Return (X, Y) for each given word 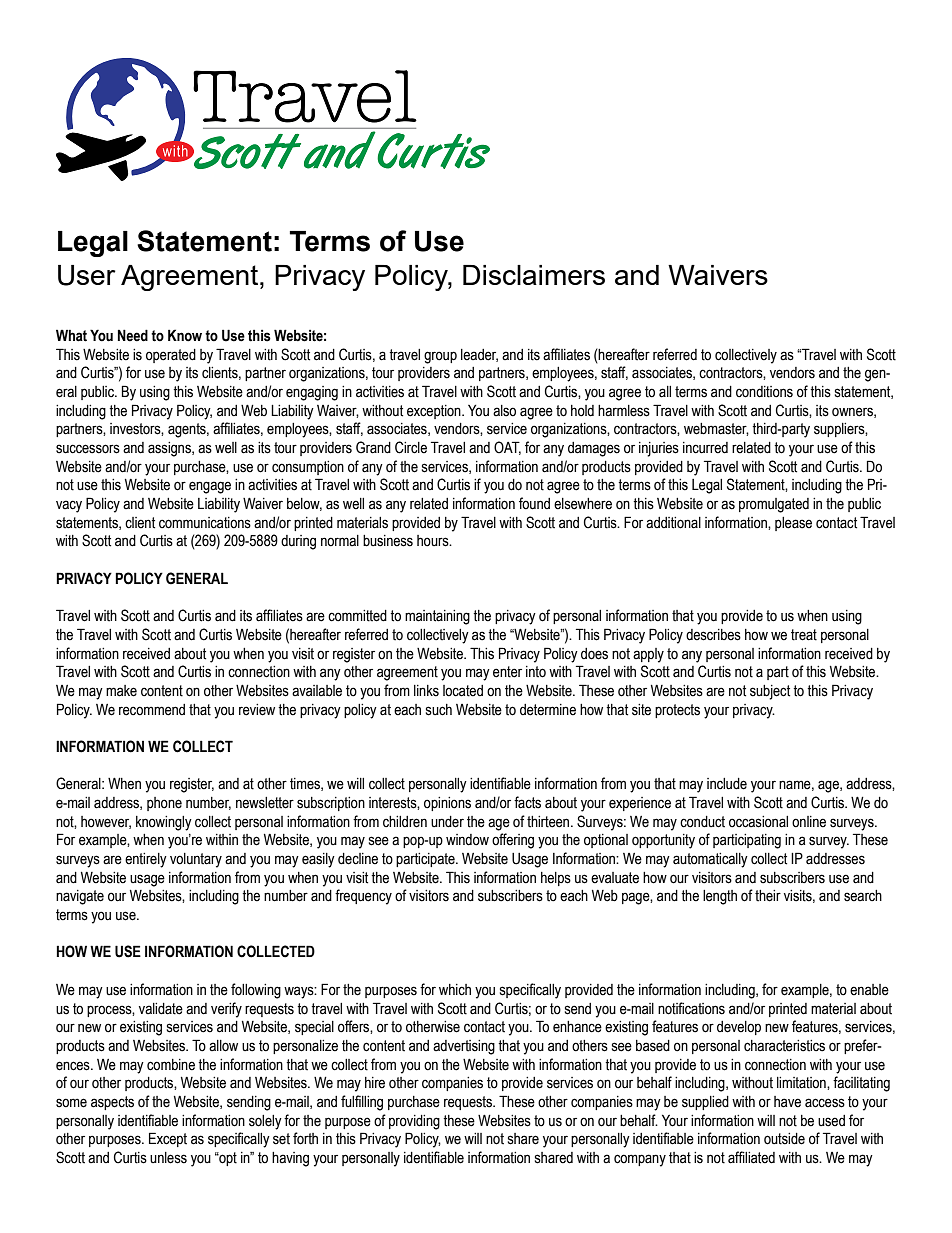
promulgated (774, 505)
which (455, 990)
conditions (764, 392)
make (121, 691)
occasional (758, 822)
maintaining (437, 617)
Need (133, 335)
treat (804, 635)
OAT (507, 448)
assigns (170, 449)
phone (164, 804)
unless (168, 1158)
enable (869, 990)
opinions (447, 804)
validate (161, 1009)
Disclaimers (534, 275)
